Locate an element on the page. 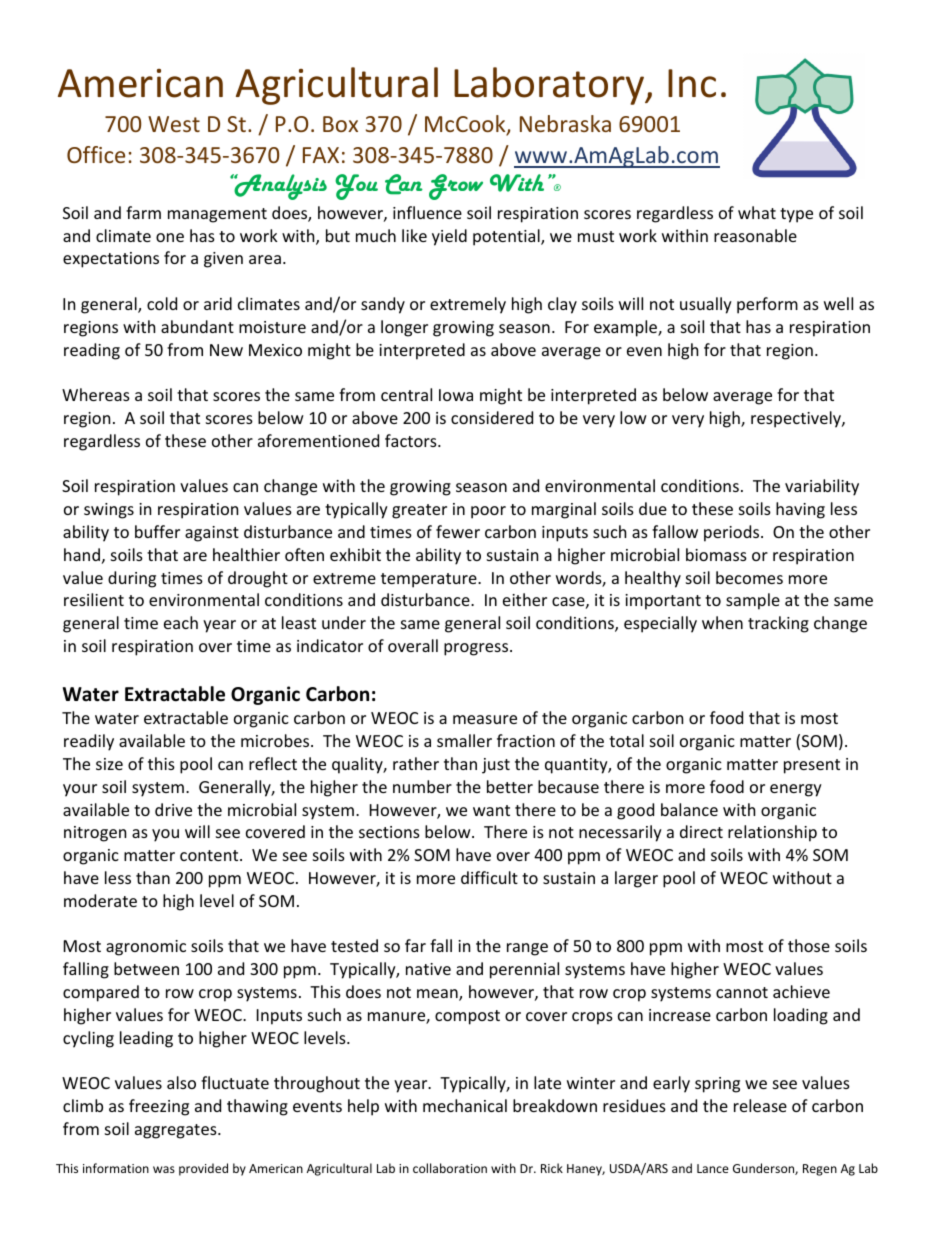 This image has width=952, height=1233. New is located at coordinates (226, 350).
